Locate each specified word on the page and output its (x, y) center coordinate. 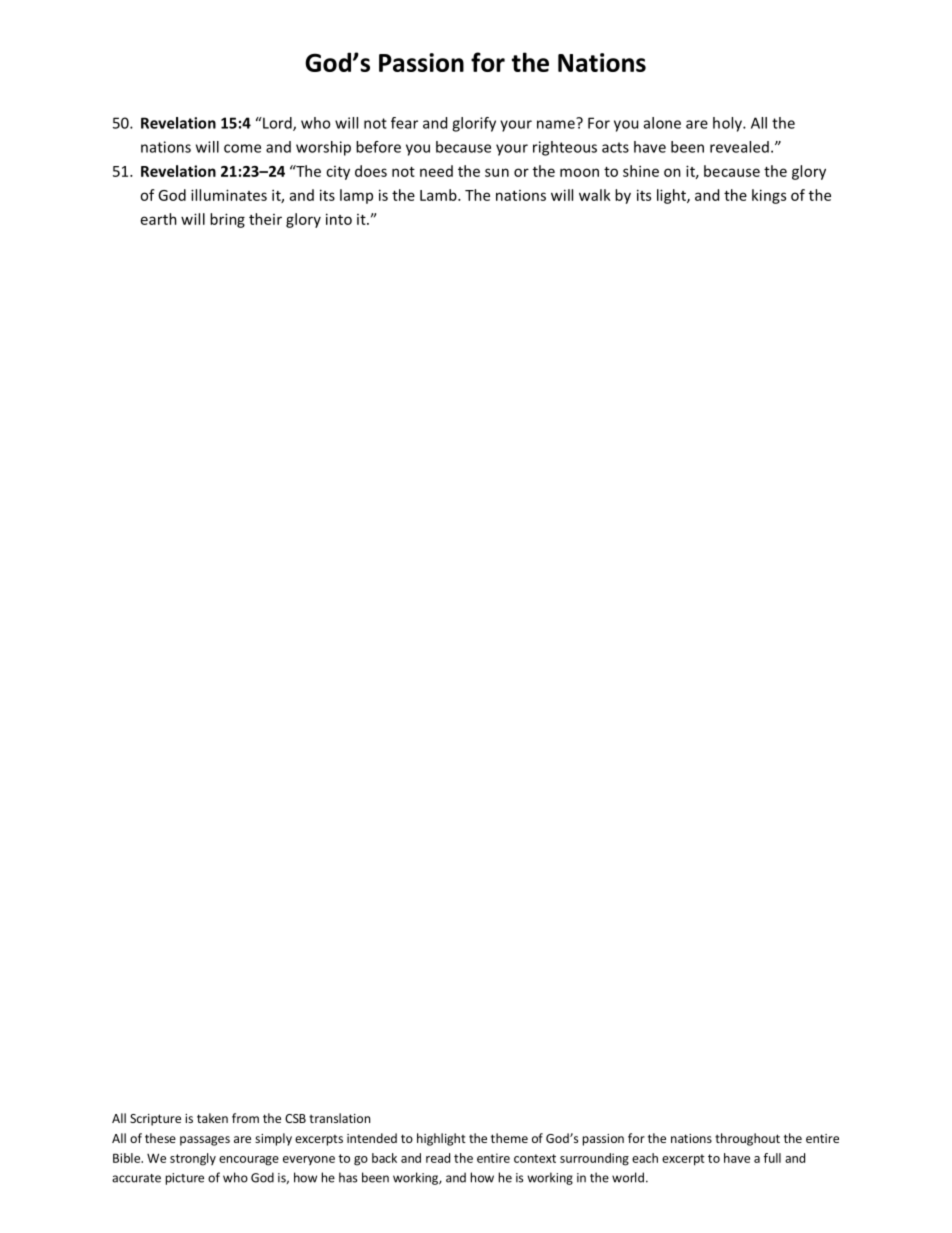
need (436, 171)
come (242, 148)
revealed (739, 147)
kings (769, 196)
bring (227, 220)
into (339, 219)
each (645, 1158)
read (438, 1158)
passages (205, 1141)
